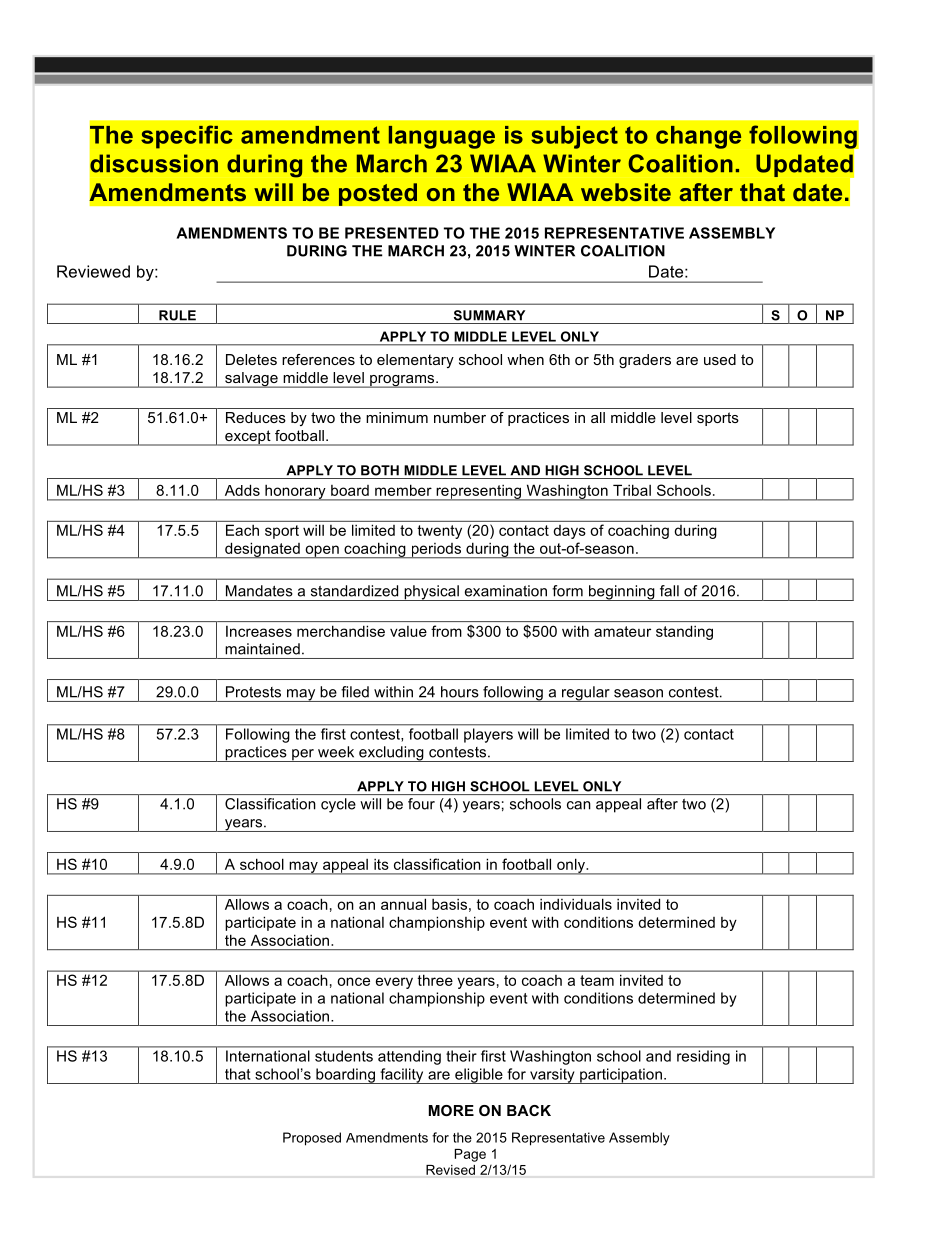 The image size is (952, 1233). I want to click on website, so click(626, 192).
